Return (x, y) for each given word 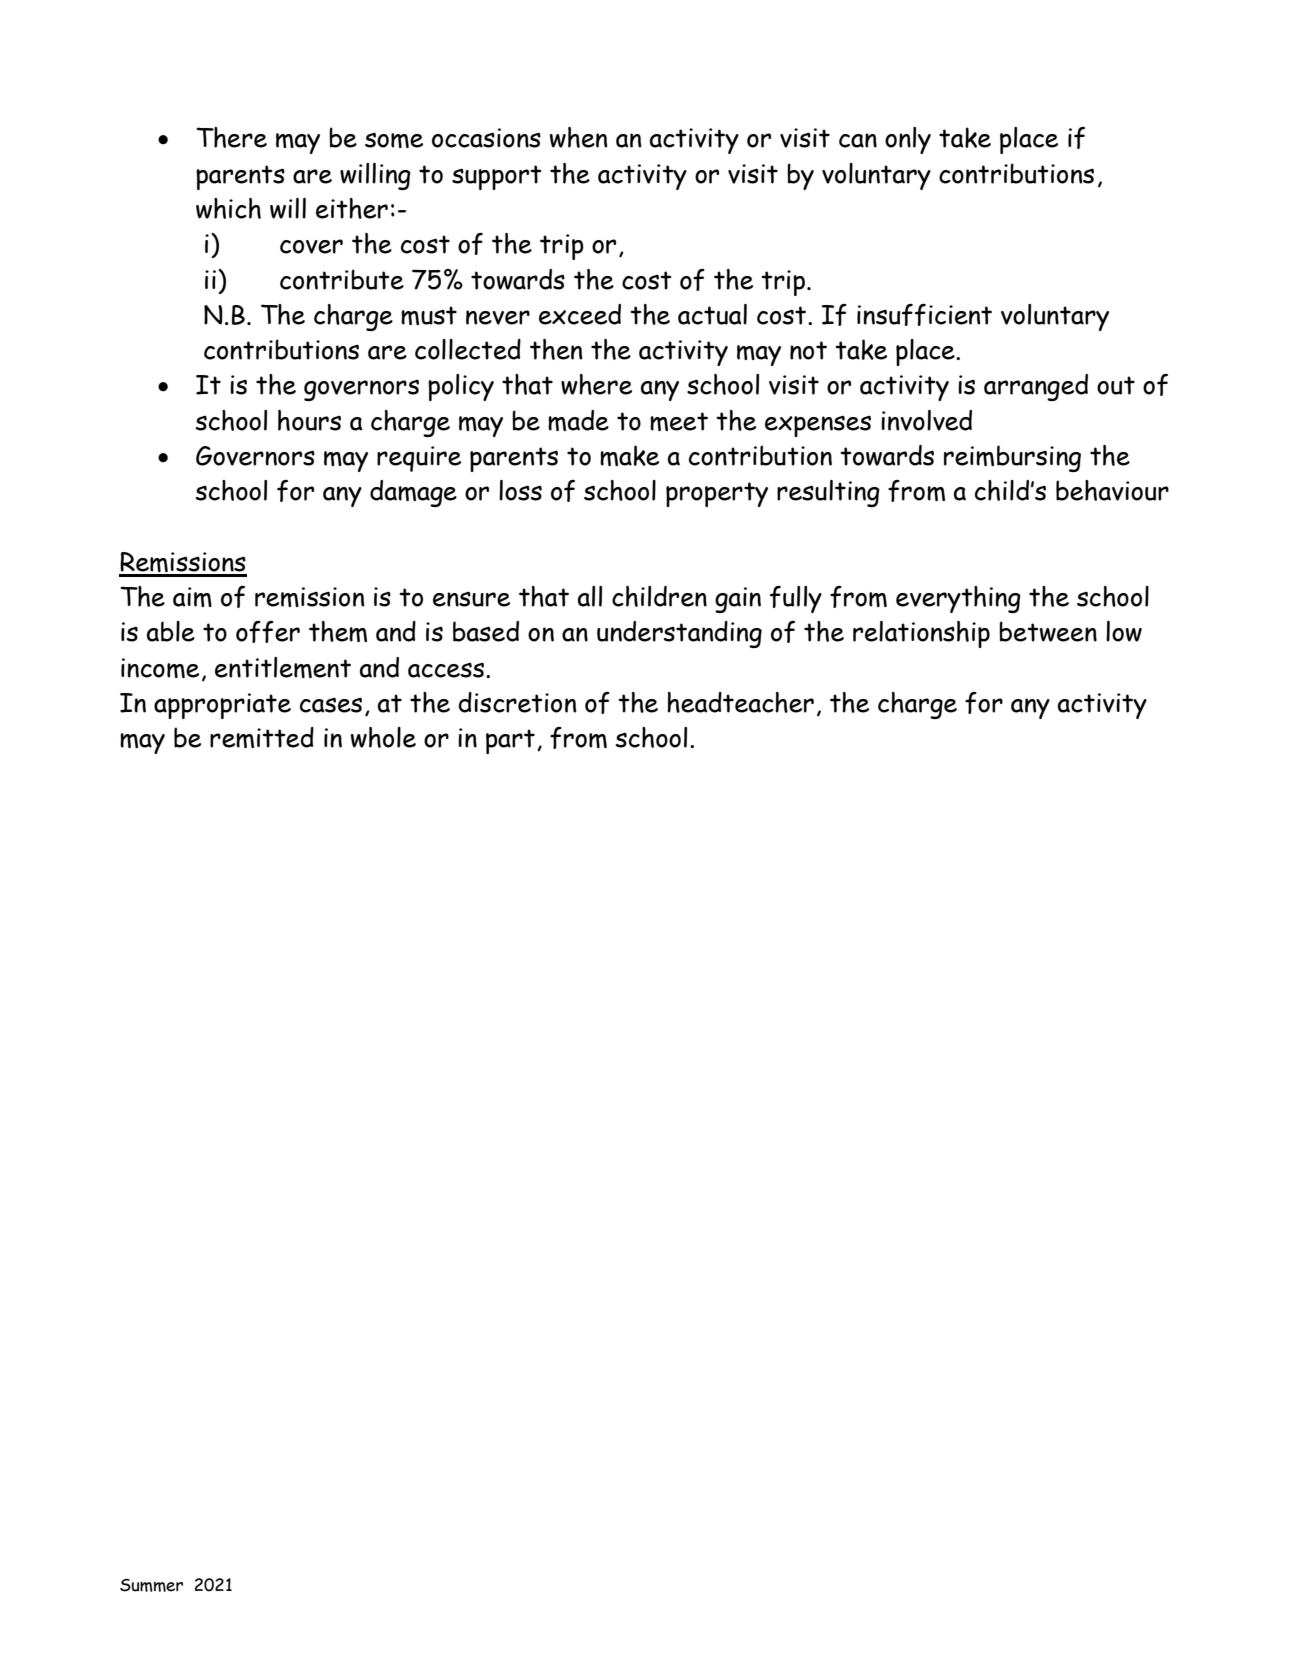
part (510, 741)
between (1048, 631)
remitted (262, 737)
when (578, 137)
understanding (679, 634)
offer (268, 632)
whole (383, 737)
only (908, 140)
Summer (151, 1585)
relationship (921, 634)
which (228, 208)
